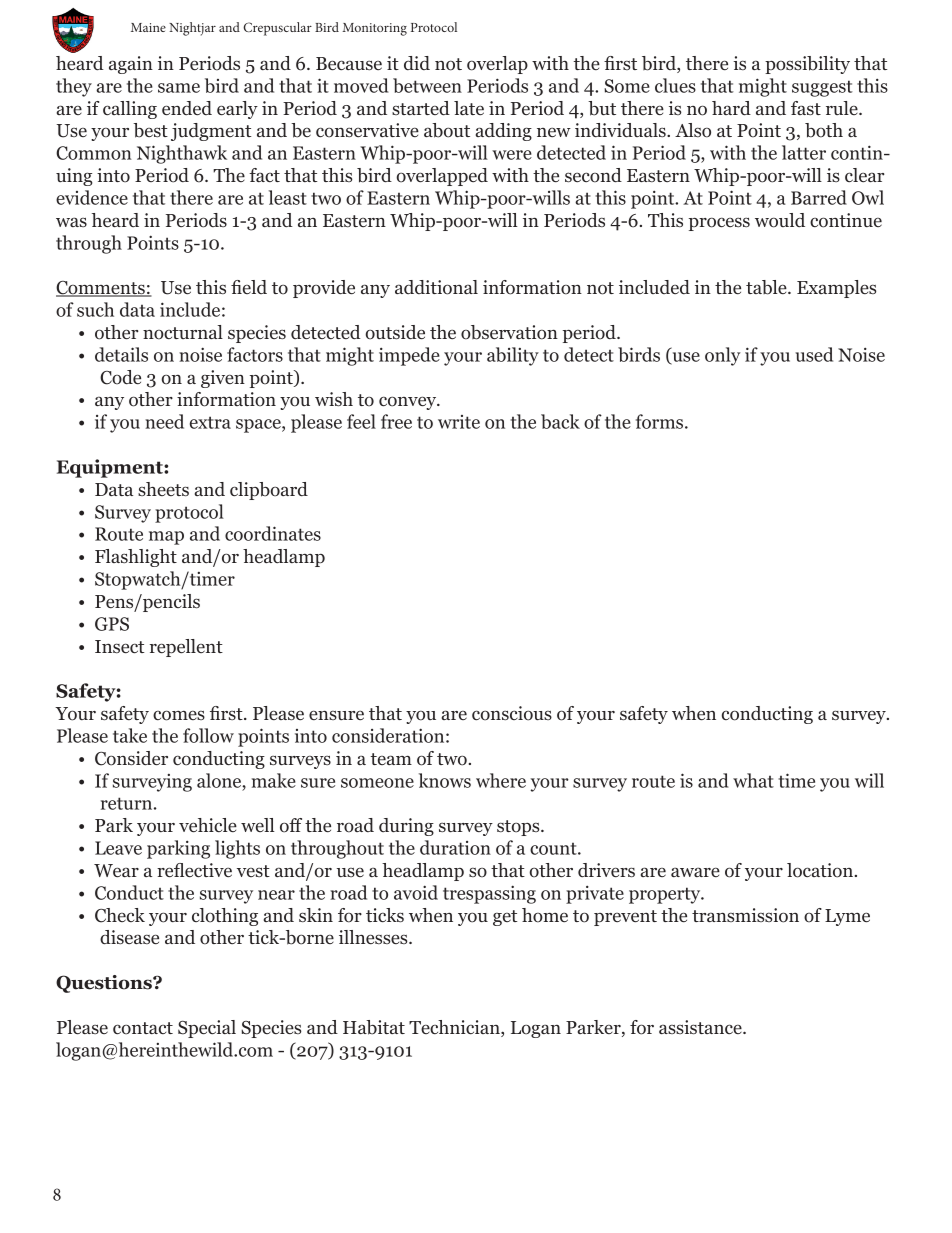 The width and height of the screenshot is (952, 1233). Describe the element at coordinates (131, 65) in the screenshot. I see `again` at that location.
